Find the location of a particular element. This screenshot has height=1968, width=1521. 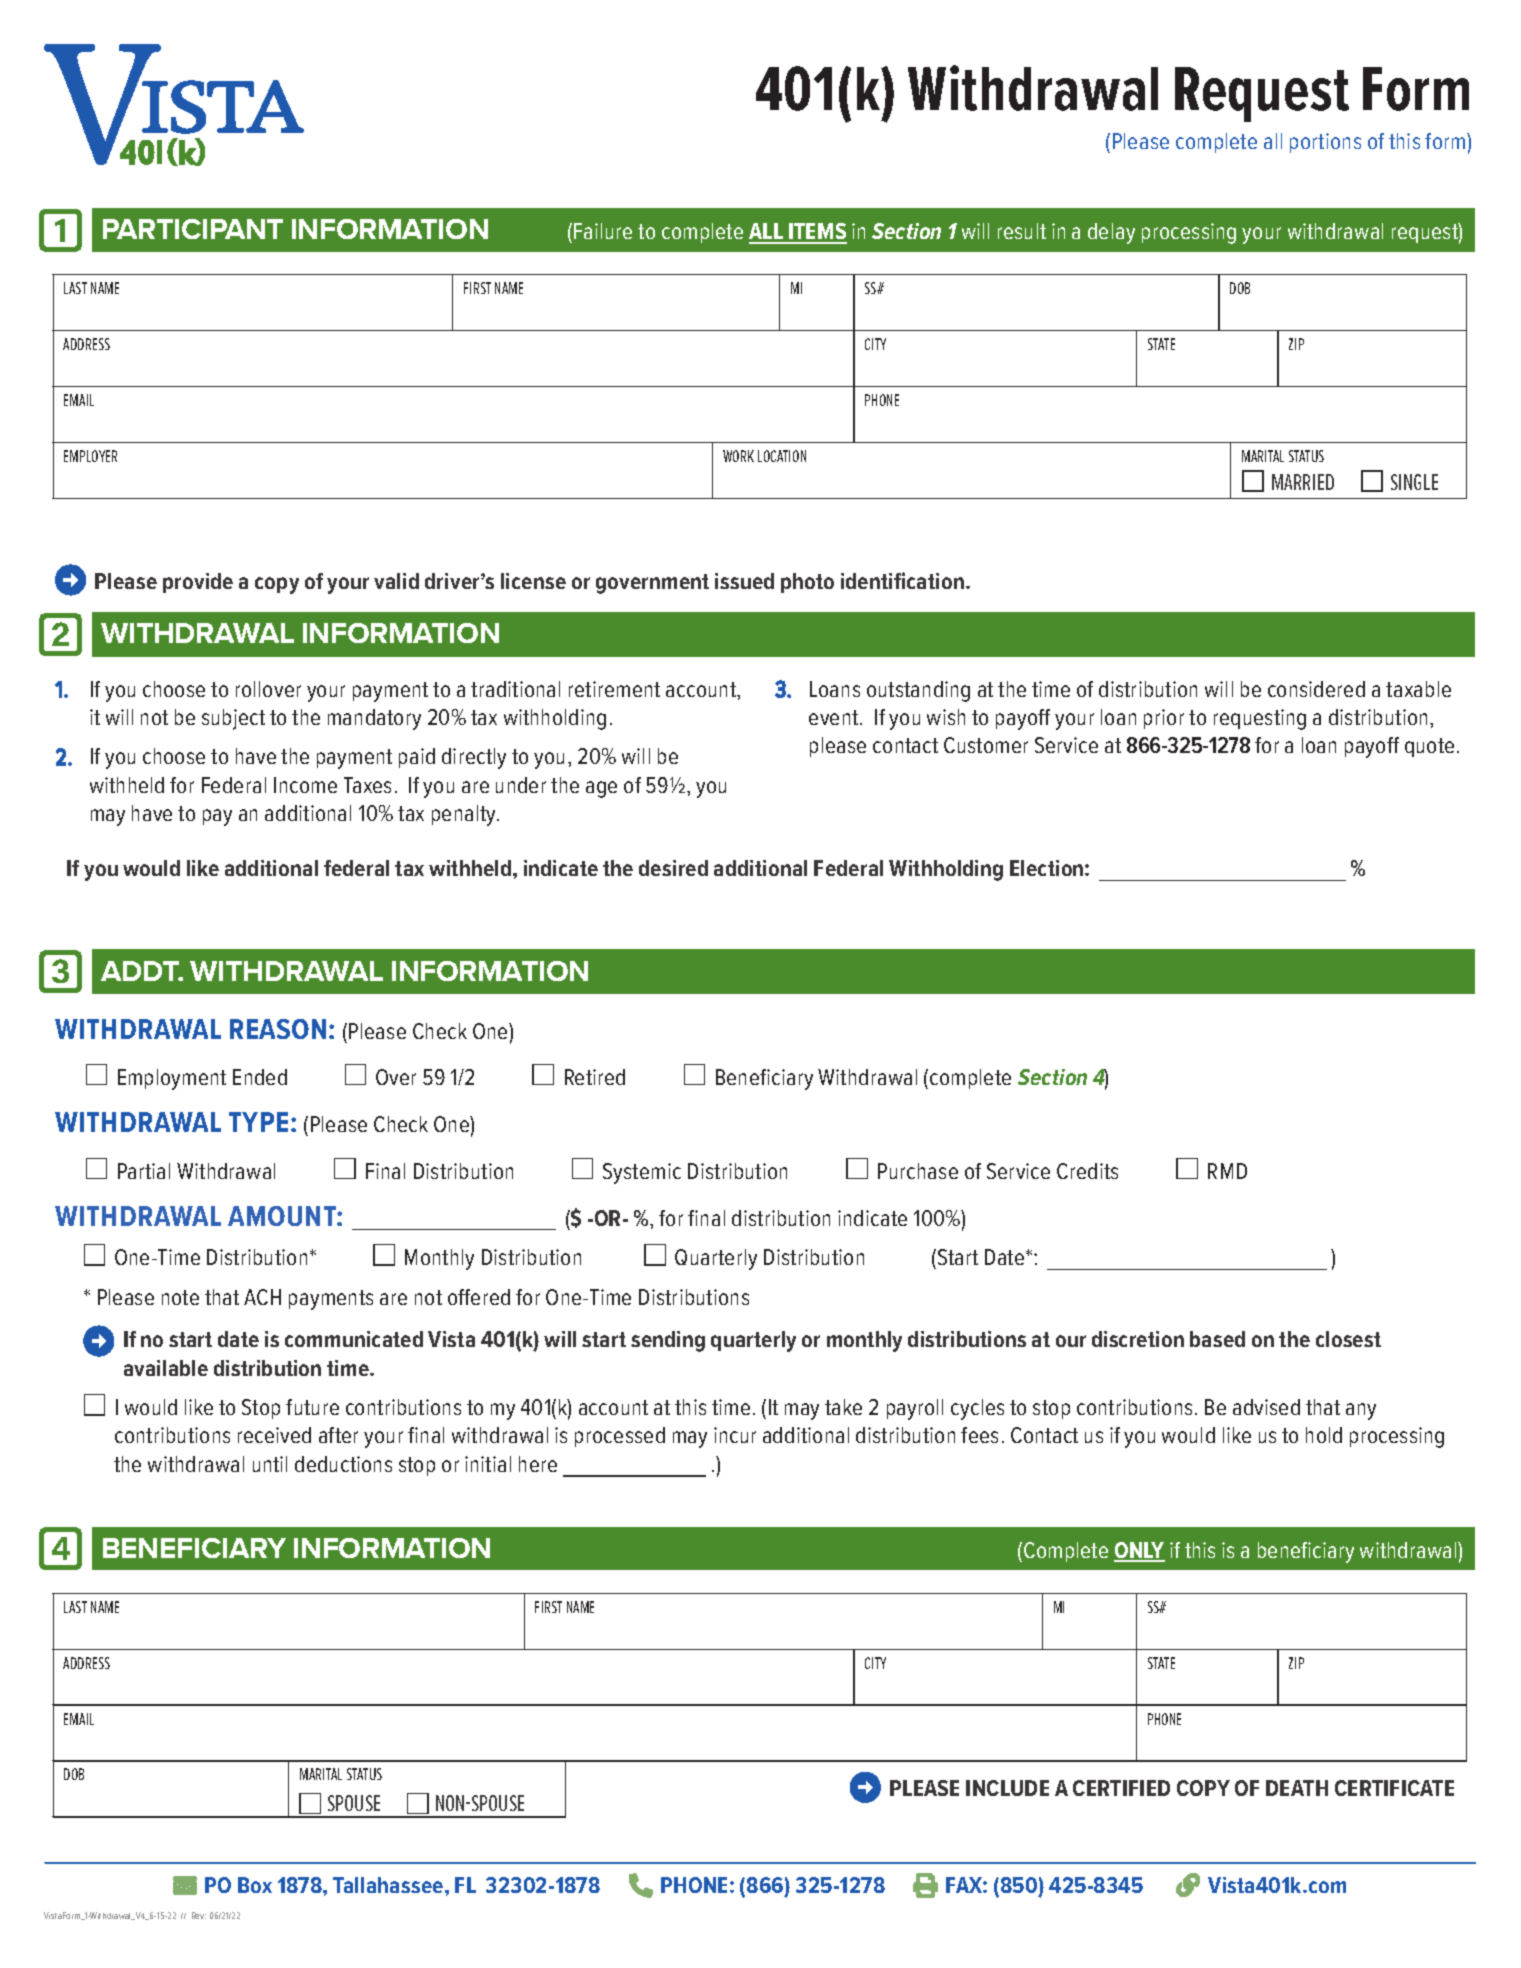

portions is located at coordinates (1325, 143).
